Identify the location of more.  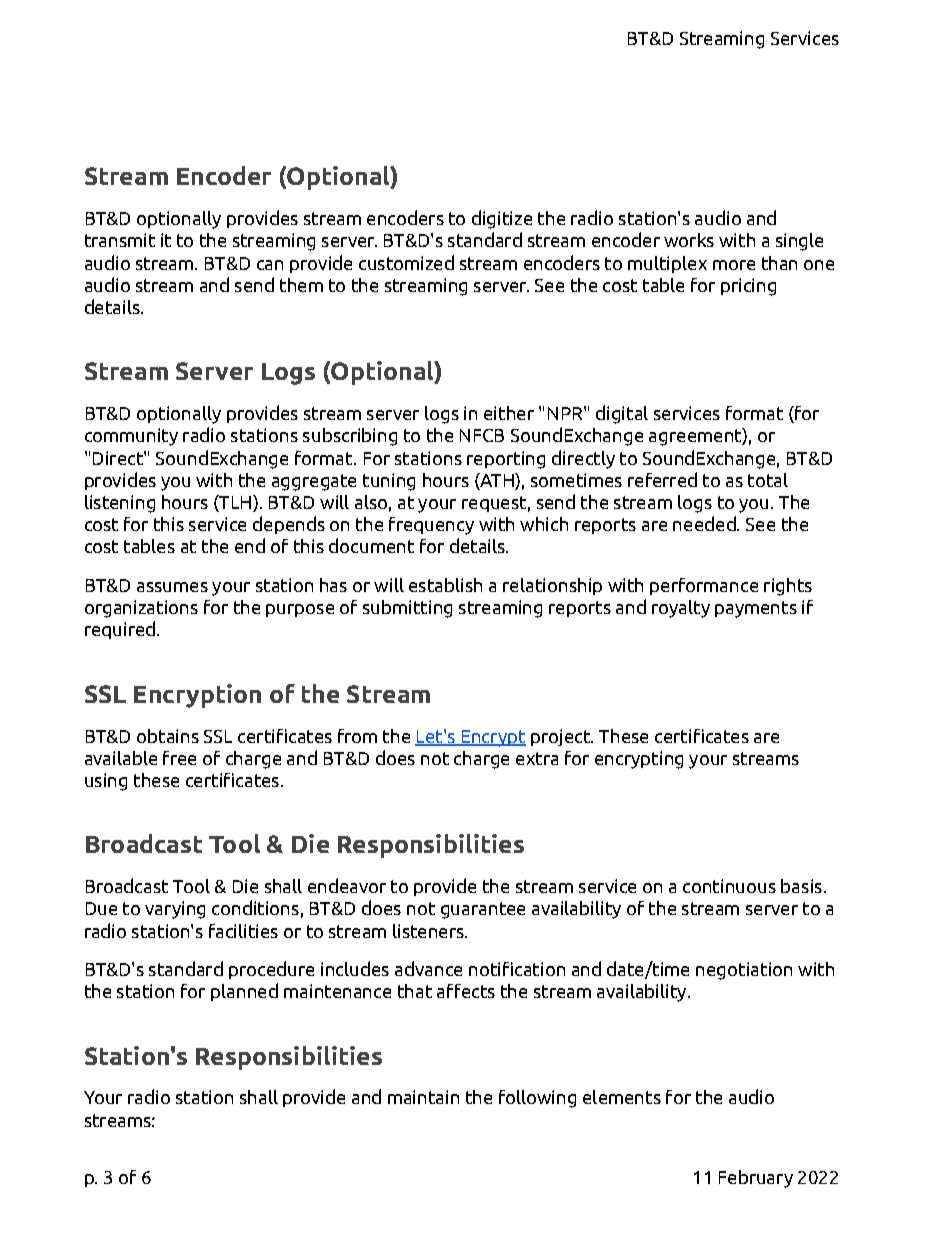
(734, 265).
